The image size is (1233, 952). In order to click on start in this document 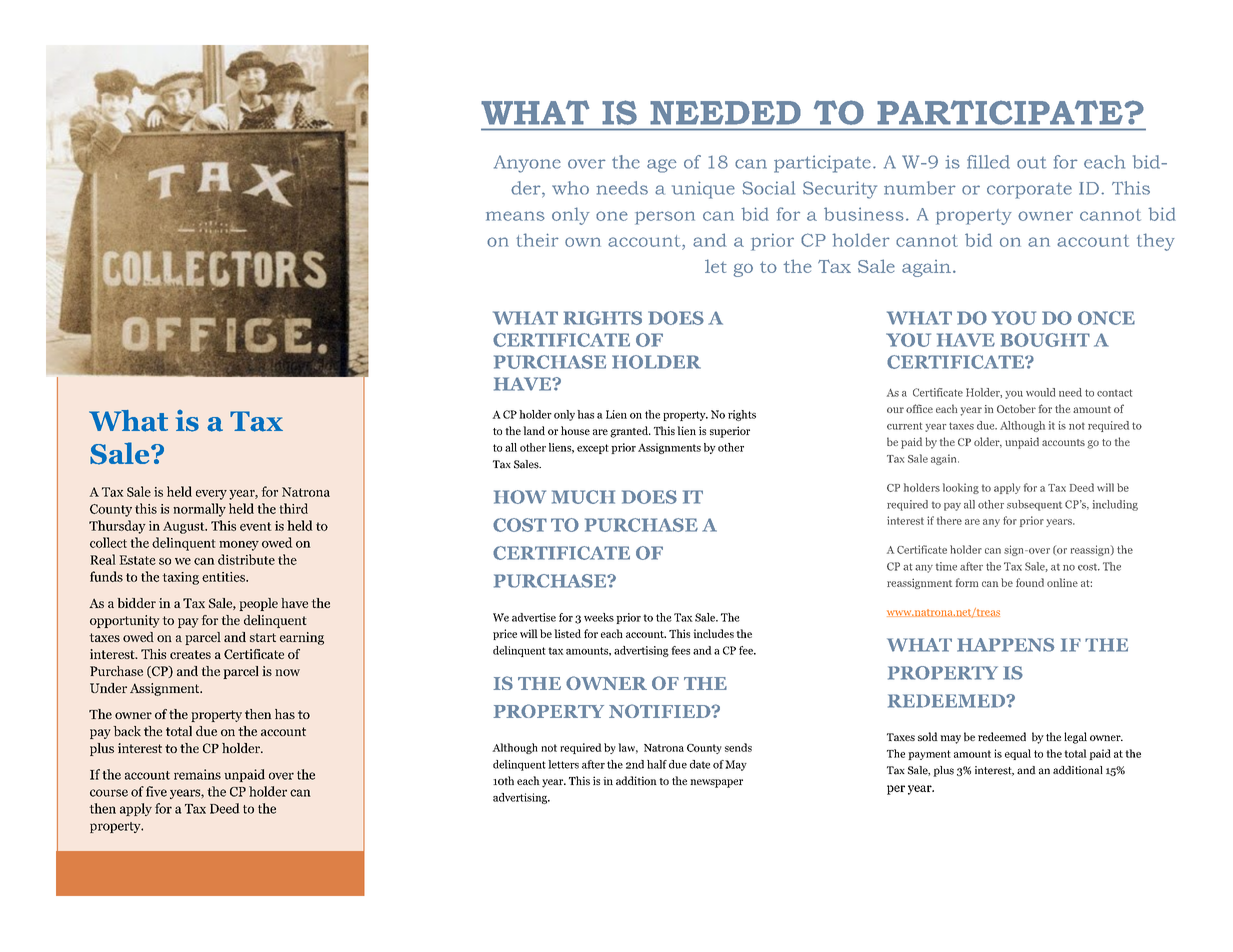, I will do `click(263, 637)`.
